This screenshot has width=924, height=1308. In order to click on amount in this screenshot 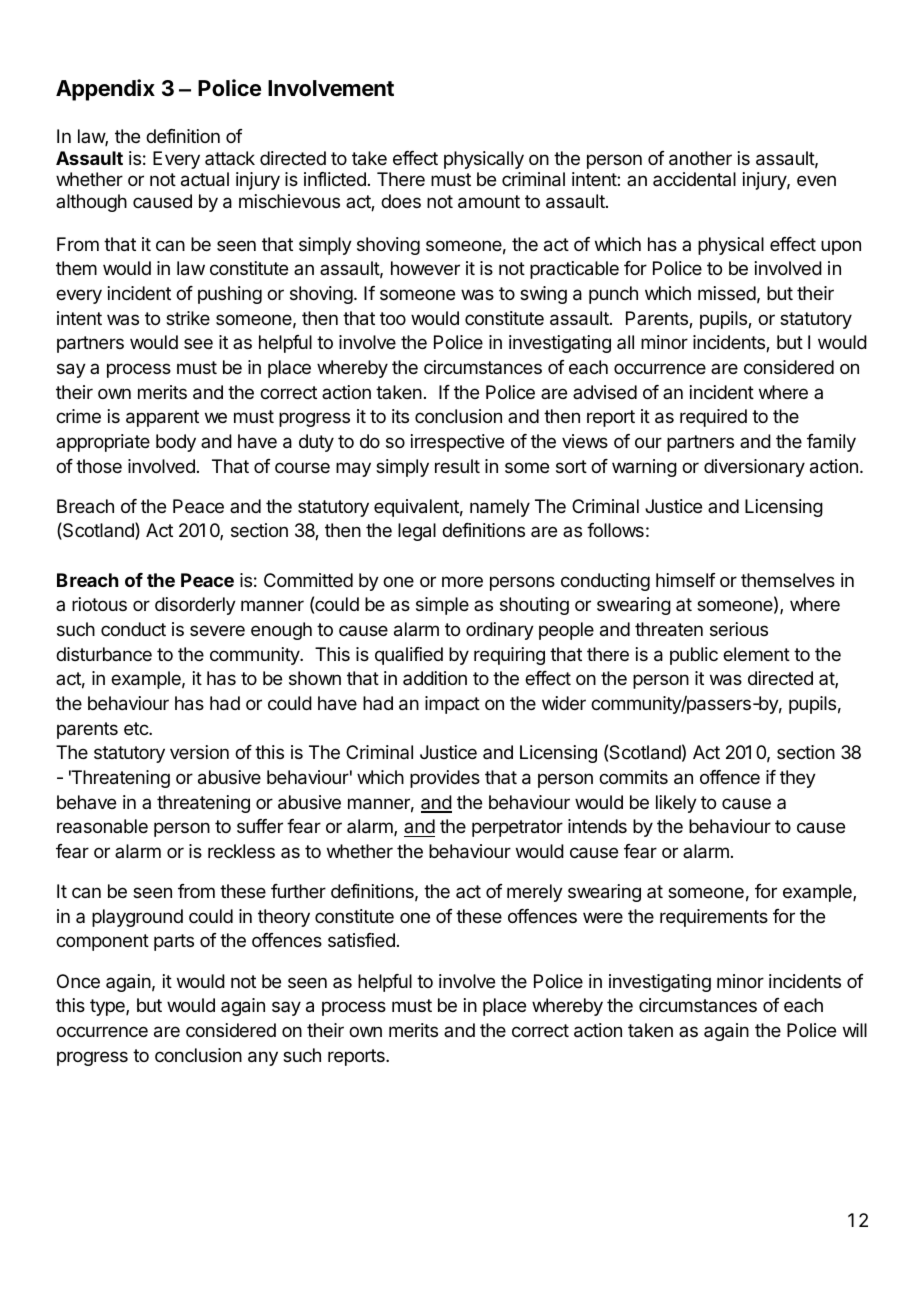, I will do `click(489, 202)`.
